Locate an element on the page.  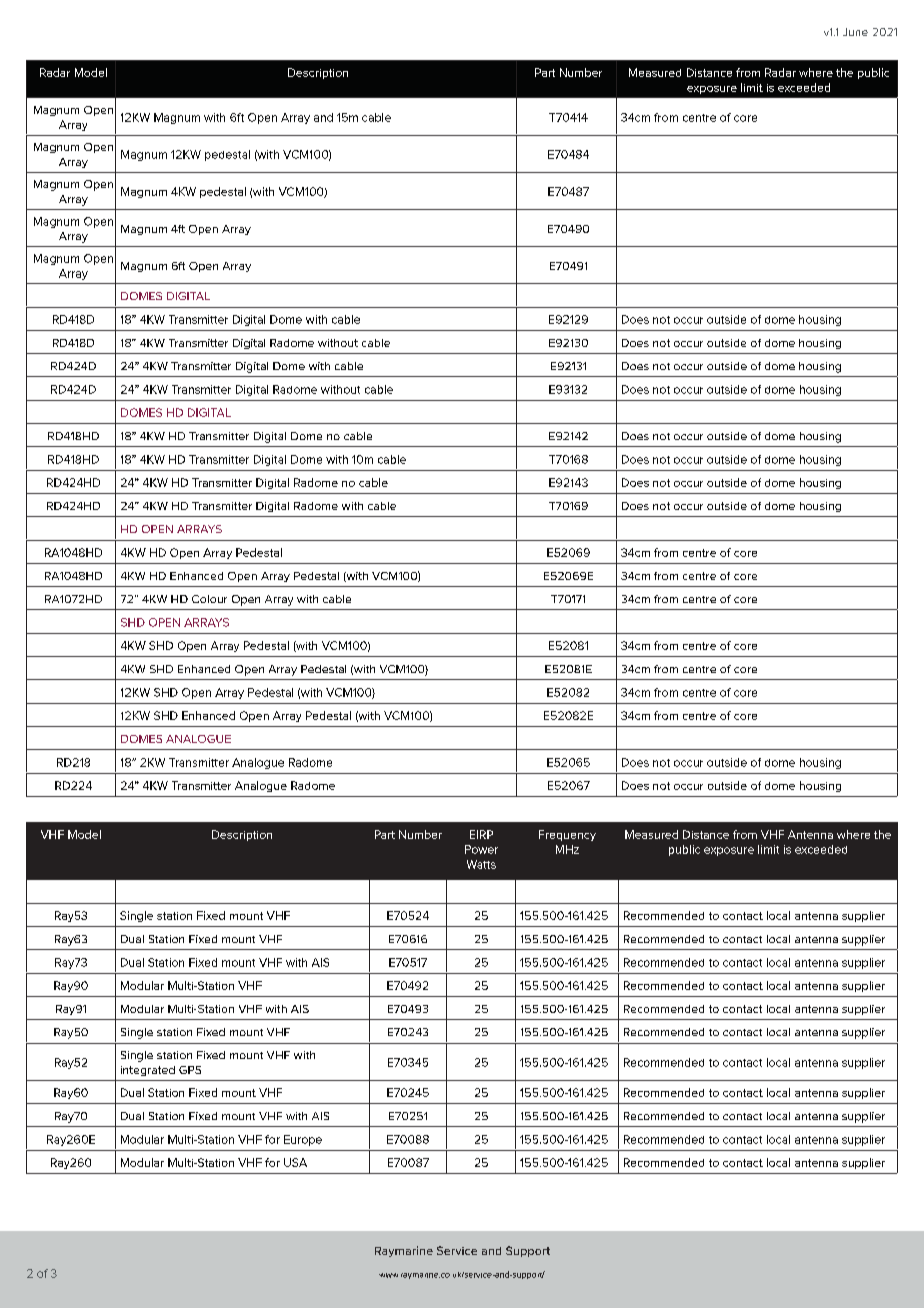
June is located at coordinates (855, 32).
